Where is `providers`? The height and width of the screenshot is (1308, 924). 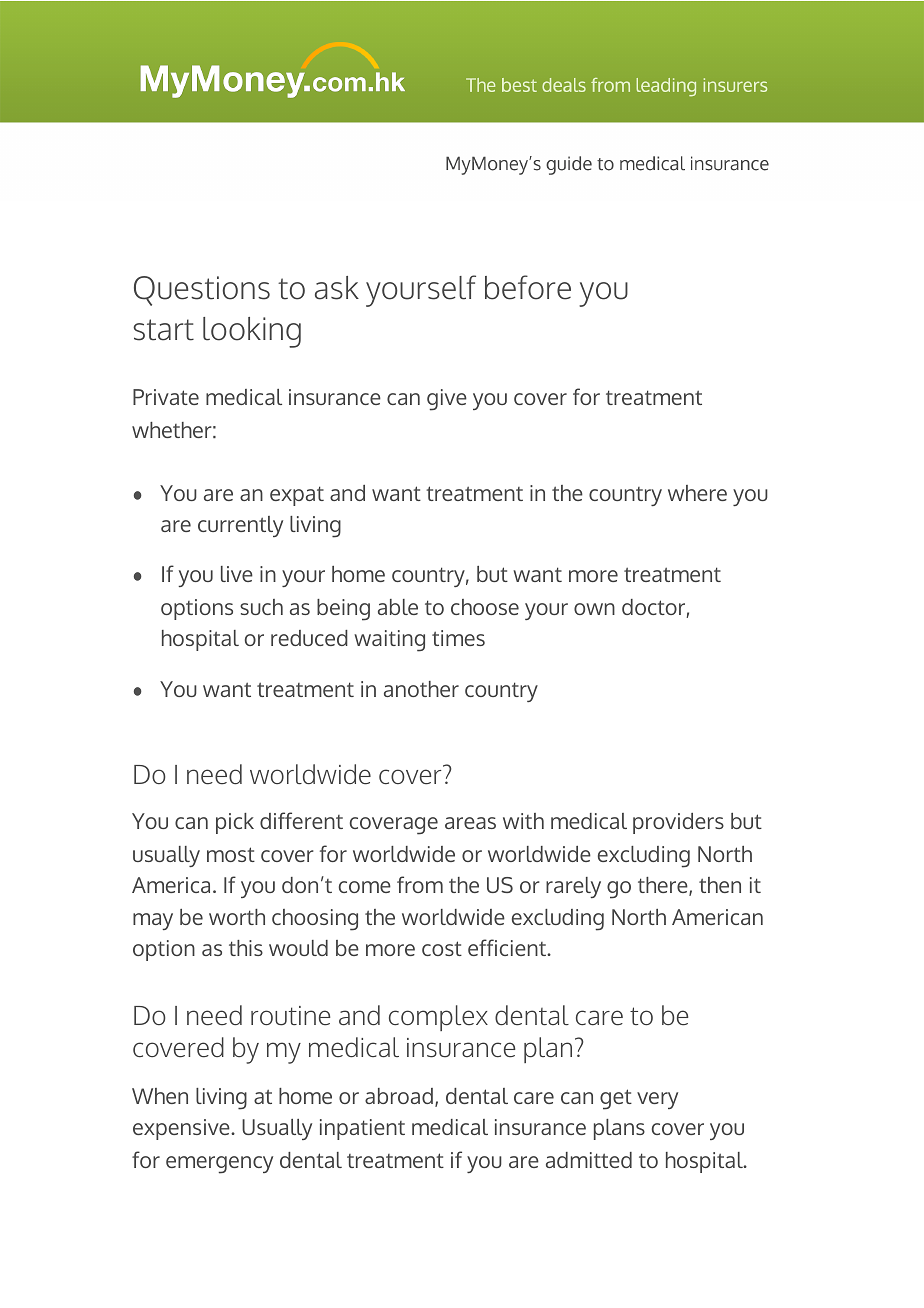
providers is located at coordinates (678, 823).
